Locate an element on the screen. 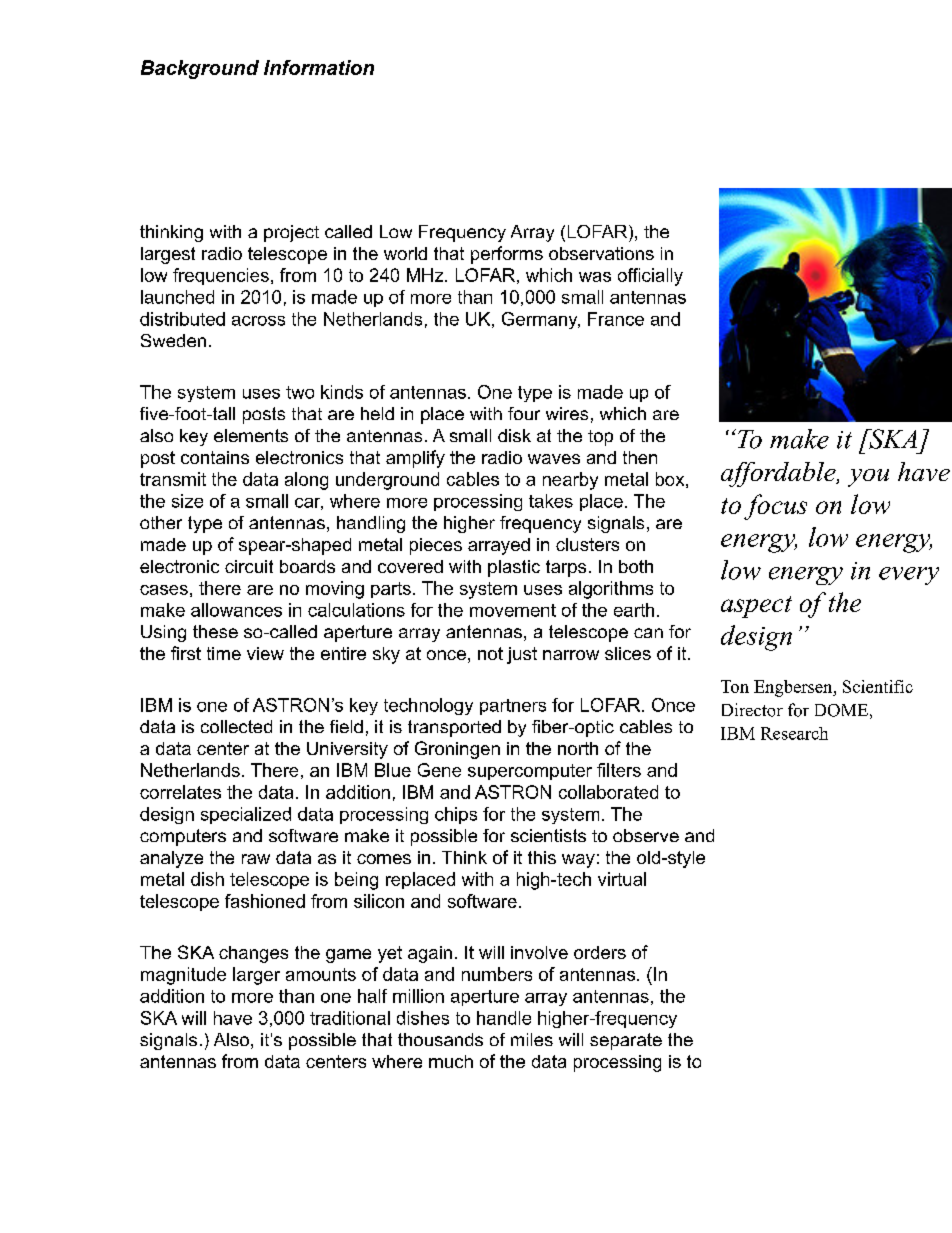  waves is located at coordinates (554, 459).
